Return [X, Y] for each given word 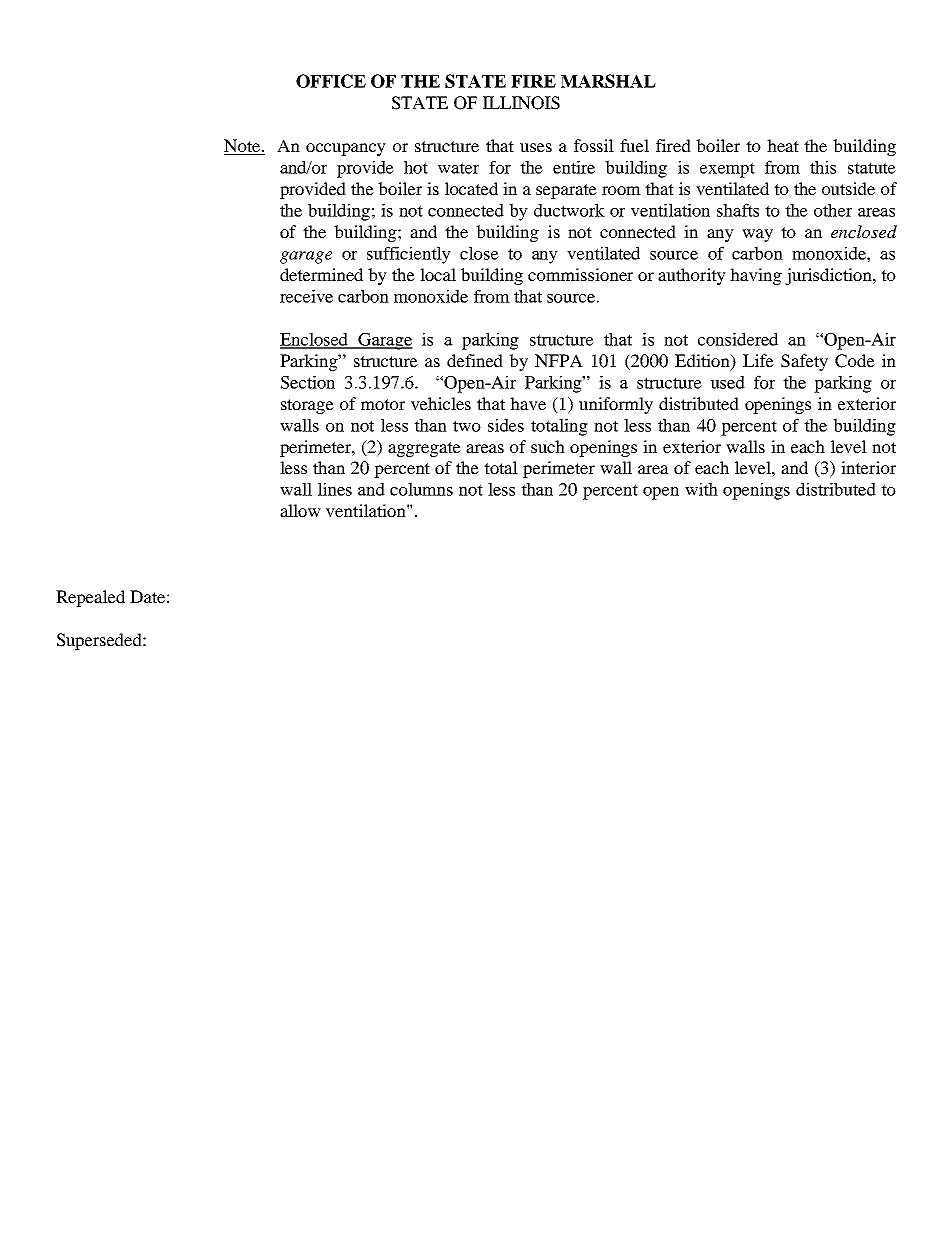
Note [243, 147]
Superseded [100, 641]
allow [300, 510]
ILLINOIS [521, 103]
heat [783, 145]
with [701, 489]
